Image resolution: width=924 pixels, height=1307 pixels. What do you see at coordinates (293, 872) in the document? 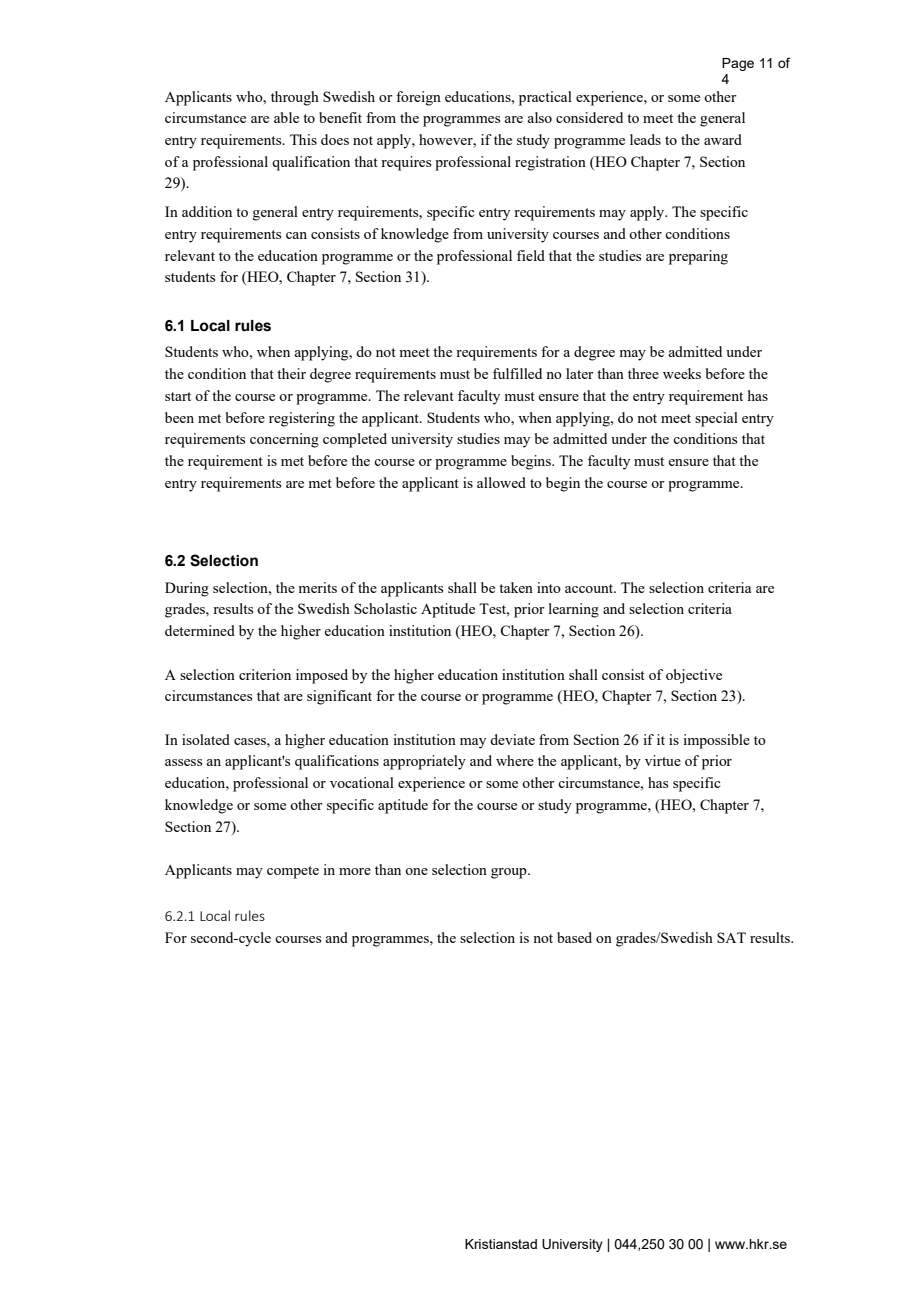
I see `compete` at bounding box center [293, 872].
